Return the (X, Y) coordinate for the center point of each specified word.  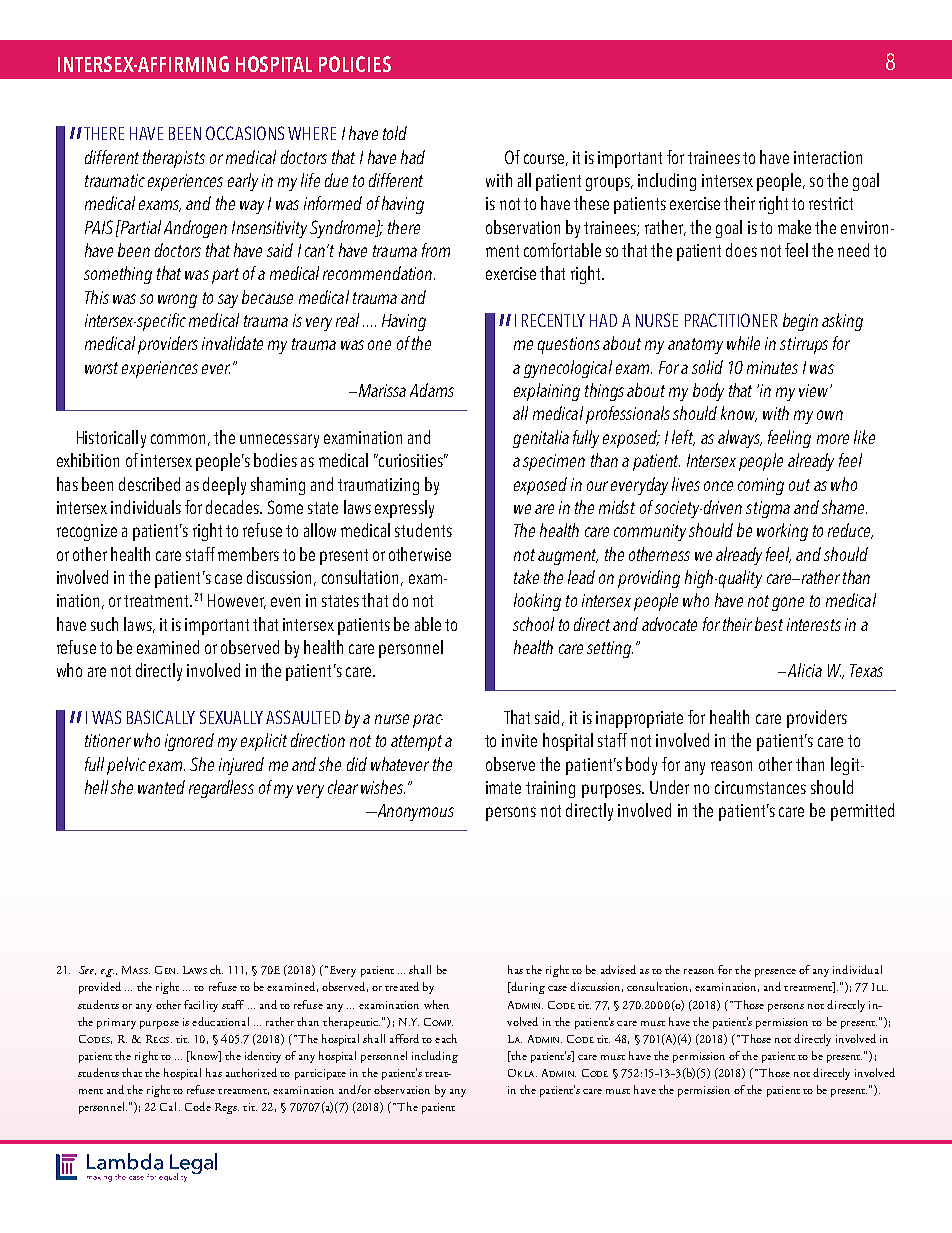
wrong (177, 301)
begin (800, 322)
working (782, 532)
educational (220, 1021)
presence (775, 973)
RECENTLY (553, 320)
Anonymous (414, 812)
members (248, 554)
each (446, 1038)
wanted (161, 787)
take (526, 577)
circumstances (760, 787)
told (395, 133)
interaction (828, 157)
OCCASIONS (245, 133)
